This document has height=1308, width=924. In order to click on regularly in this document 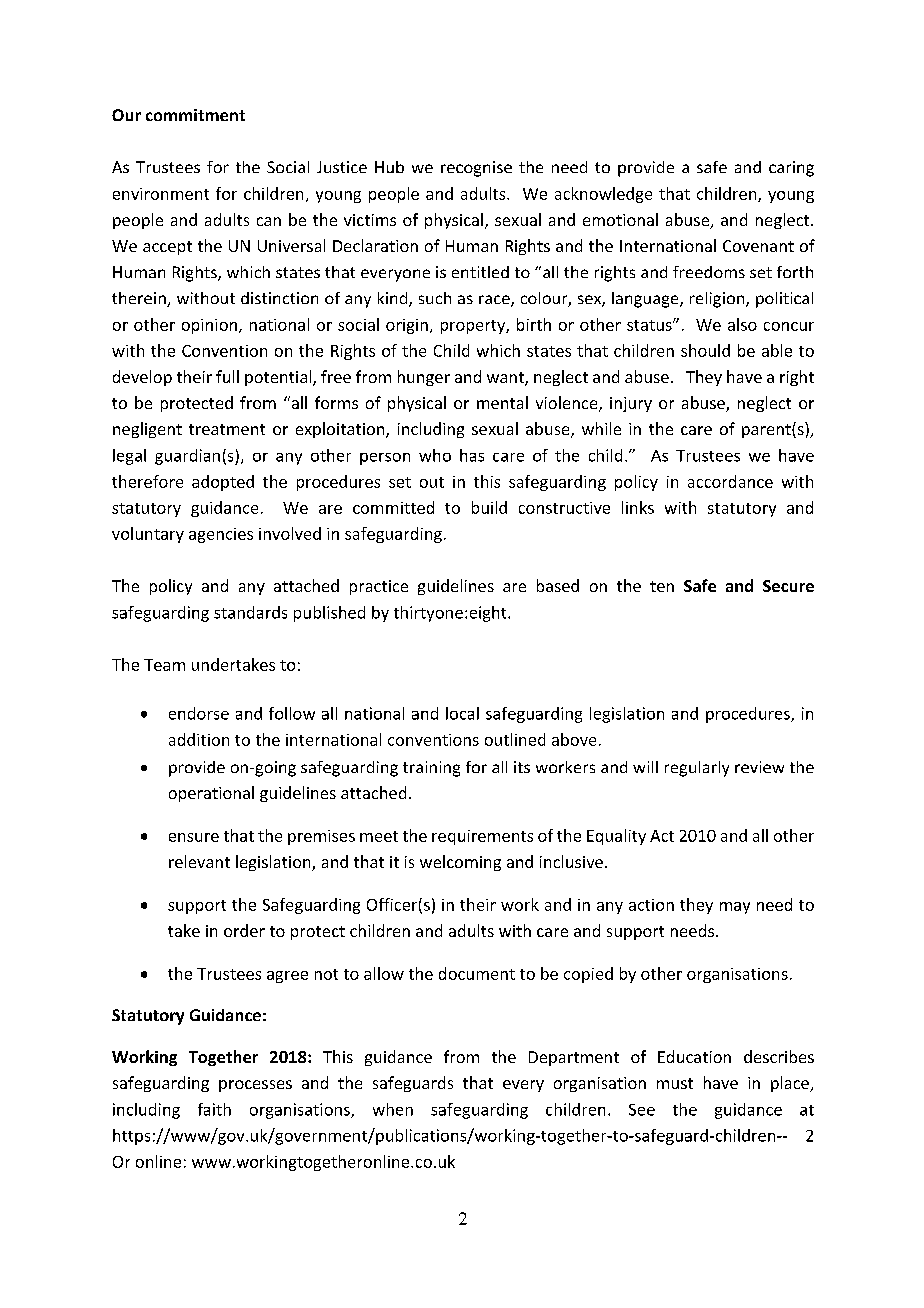, I will do `click(697, 769)`.
